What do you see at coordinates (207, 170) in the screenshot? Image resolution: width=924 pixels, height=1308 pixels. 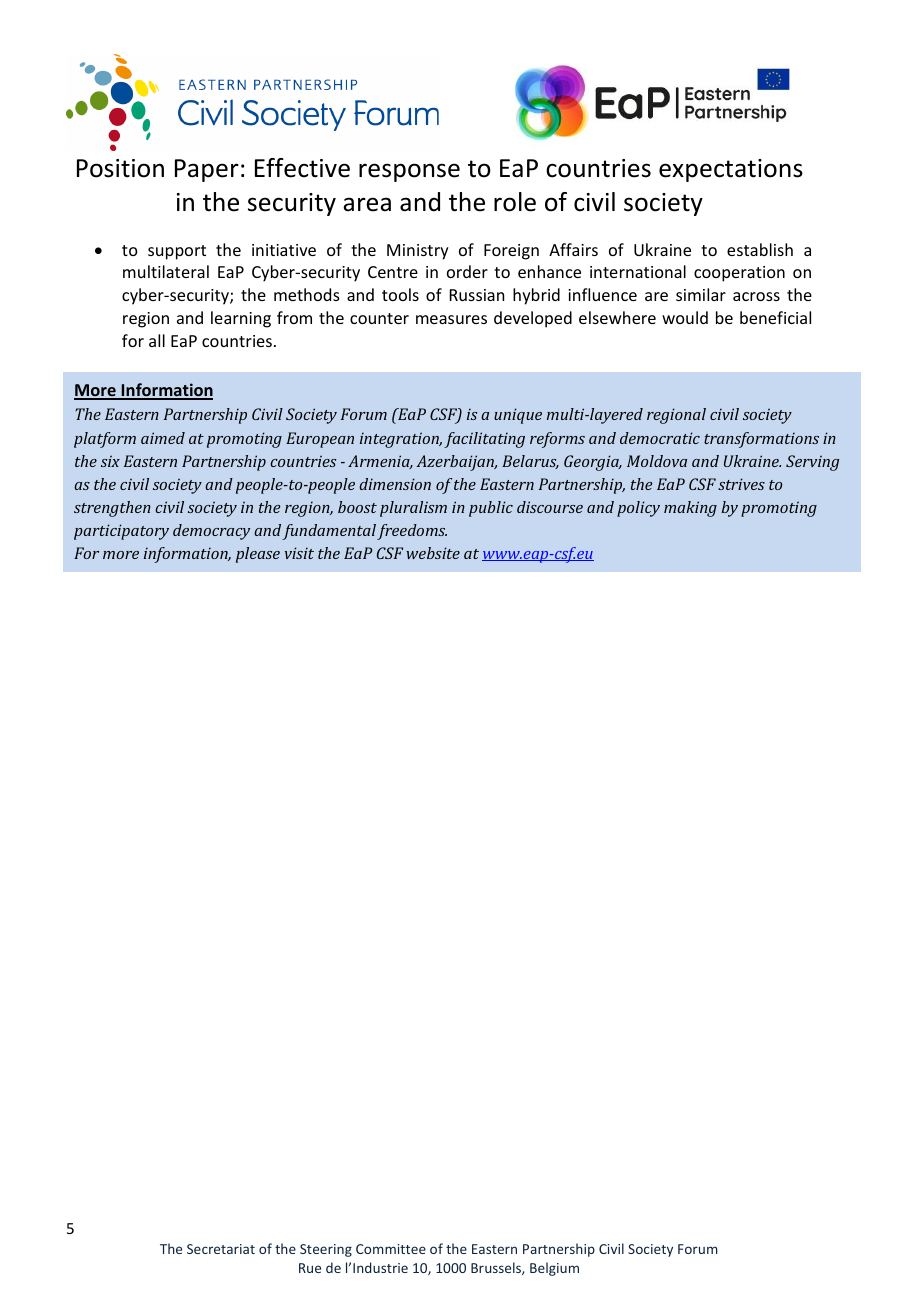 I see `Paper` at bounding box center [207, 170].
